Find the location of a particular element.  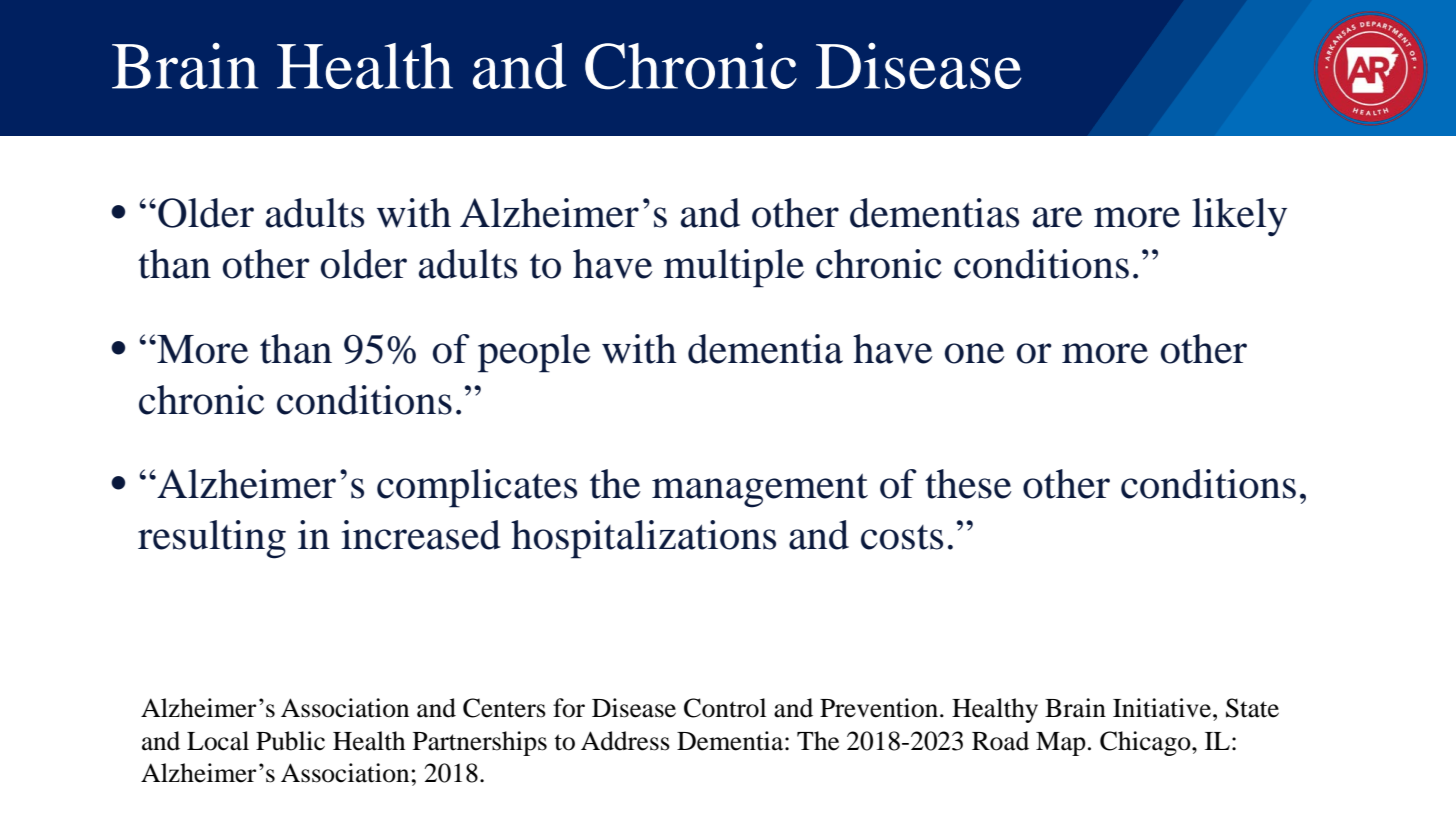

are is located at coordinates (1058, 217).
